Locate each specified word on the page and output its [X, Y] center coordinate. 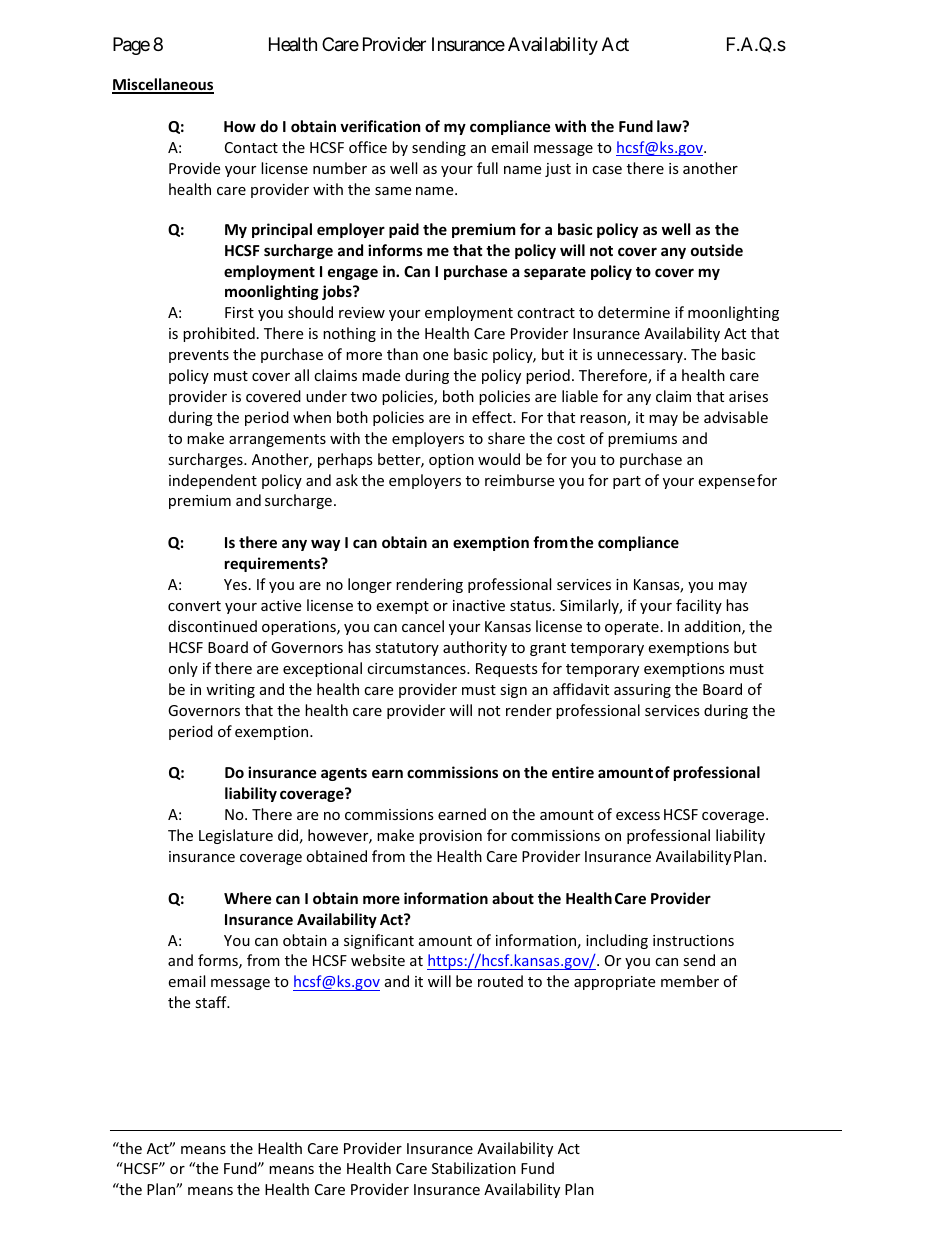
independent [213, 481]
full [487, 168]
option [451, 461]
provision [450, 837]
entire [573, 772]
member [690, 981]
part [627, 482]
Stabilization [474, 1168]
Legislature [236, 836]
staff [212, 1002]
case [607, 170]
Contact [251, 147]
